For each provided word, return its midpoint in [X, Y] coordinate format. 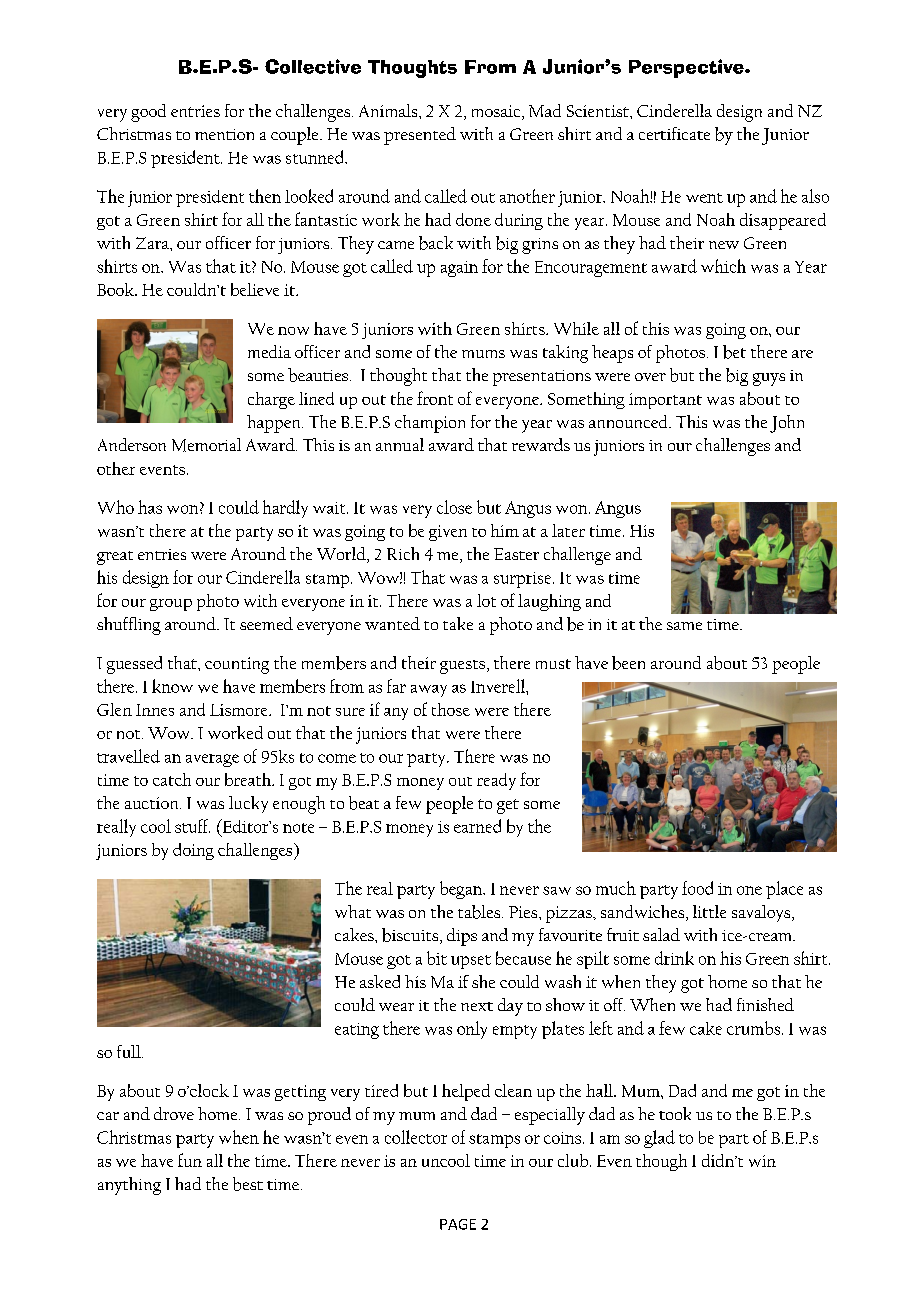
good [148, 113]
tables [480, 912]
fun [190, 1160]
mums [483, 354]
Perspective [687, 68]
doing [193, 851]
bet [734, 352]
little [709, 911]
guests [462, 667]
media [269, 351]
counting [237, 665]
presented [420, 136]
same [684, 626]
